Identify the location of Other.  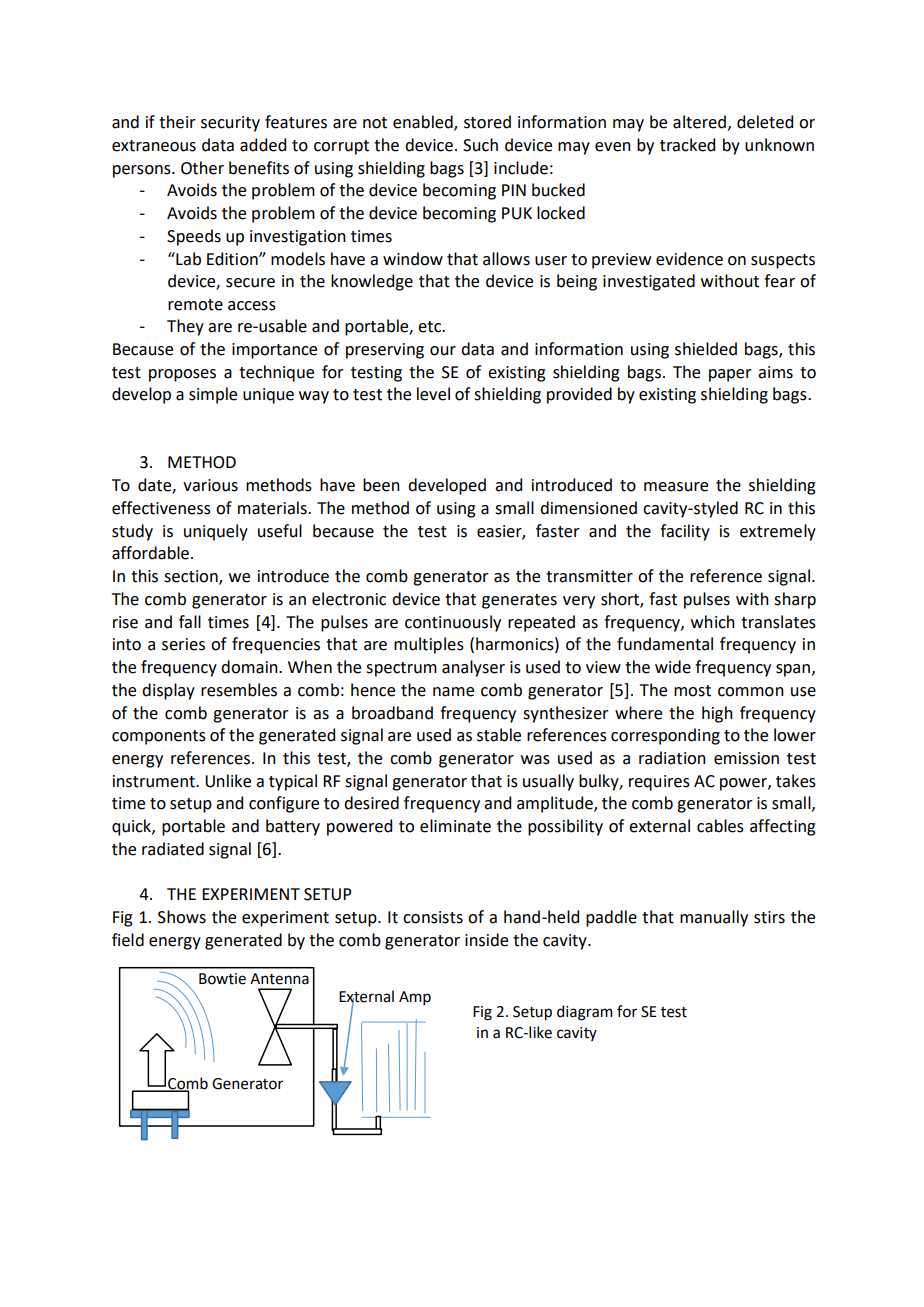
(202, 168).
